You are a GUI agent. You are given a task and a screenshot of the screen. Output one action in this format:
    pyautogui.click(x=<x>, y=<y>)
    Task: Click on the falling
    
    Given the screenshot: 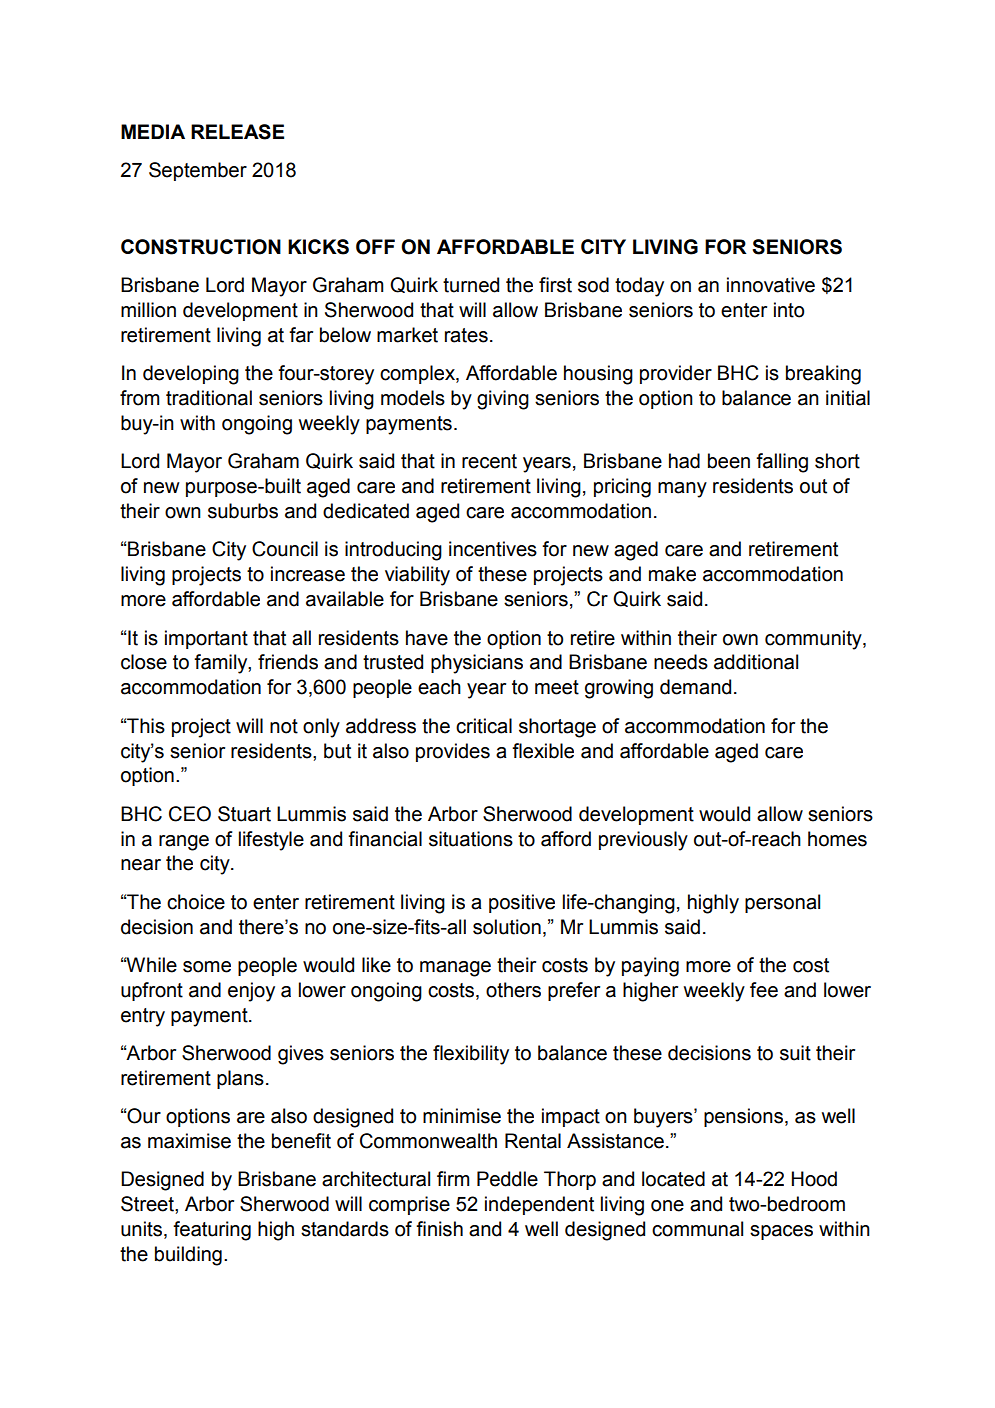 What is the action you would take?
    pyautogui.click(x=782, y=463)
